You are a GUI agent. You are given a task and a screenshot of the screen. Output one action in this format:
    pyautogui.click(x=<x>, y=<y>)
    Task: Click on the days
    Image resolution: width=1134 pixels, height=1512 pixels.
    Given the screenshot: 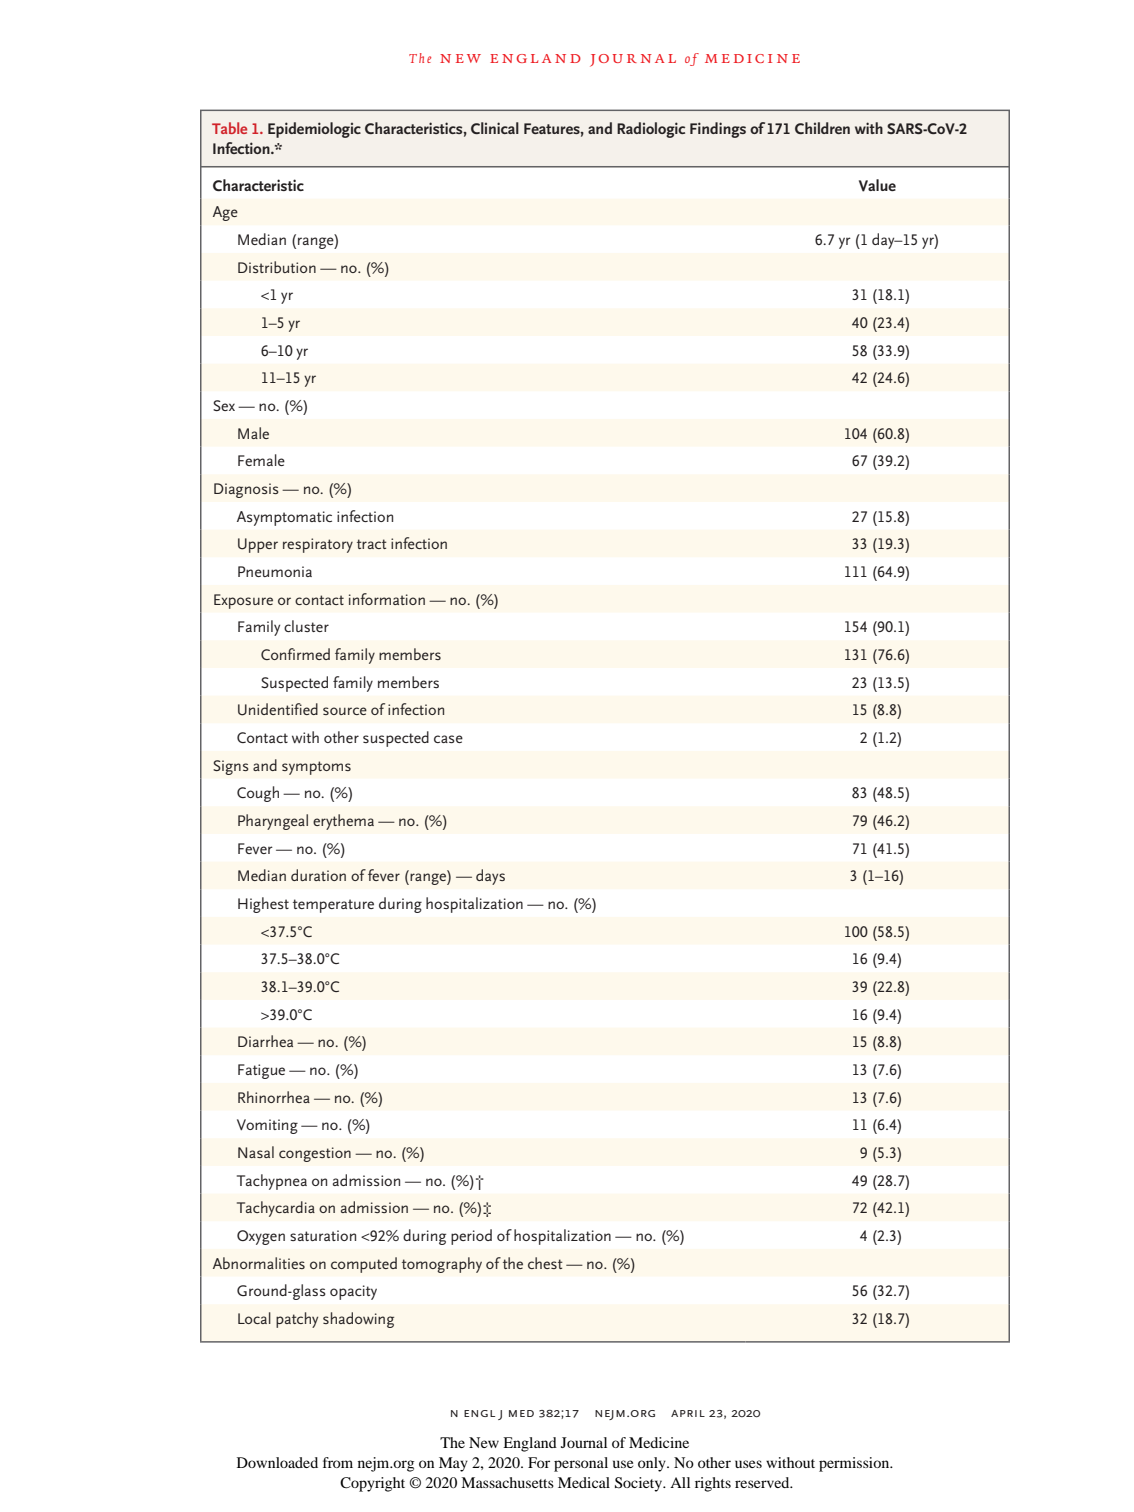 What is the action you would take?
    pyautogui.click(x=490, y=877)
